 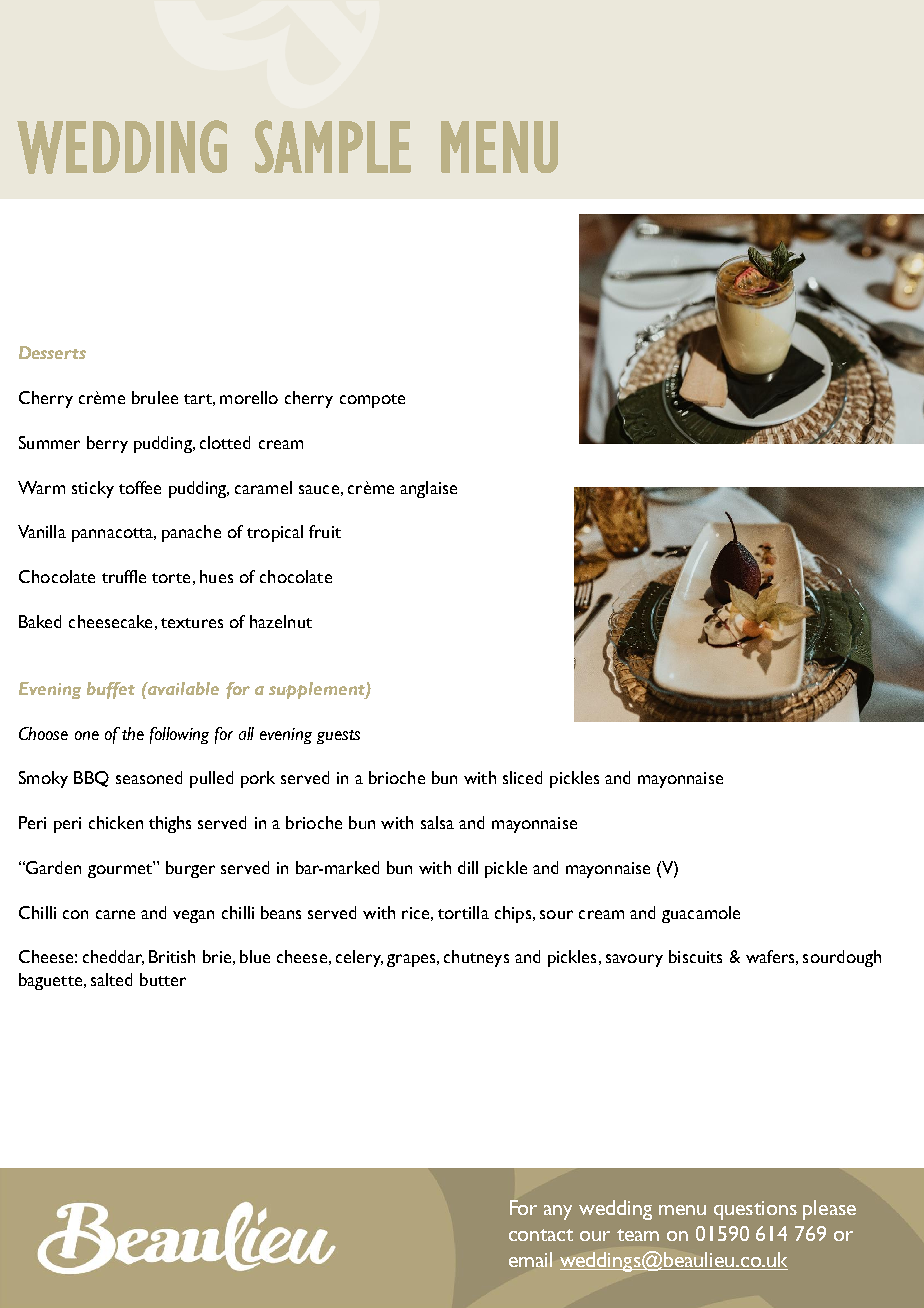 What do you see at coordinates (468, 867) in the image?
I see `dill` at bounding box center [468, 867].
